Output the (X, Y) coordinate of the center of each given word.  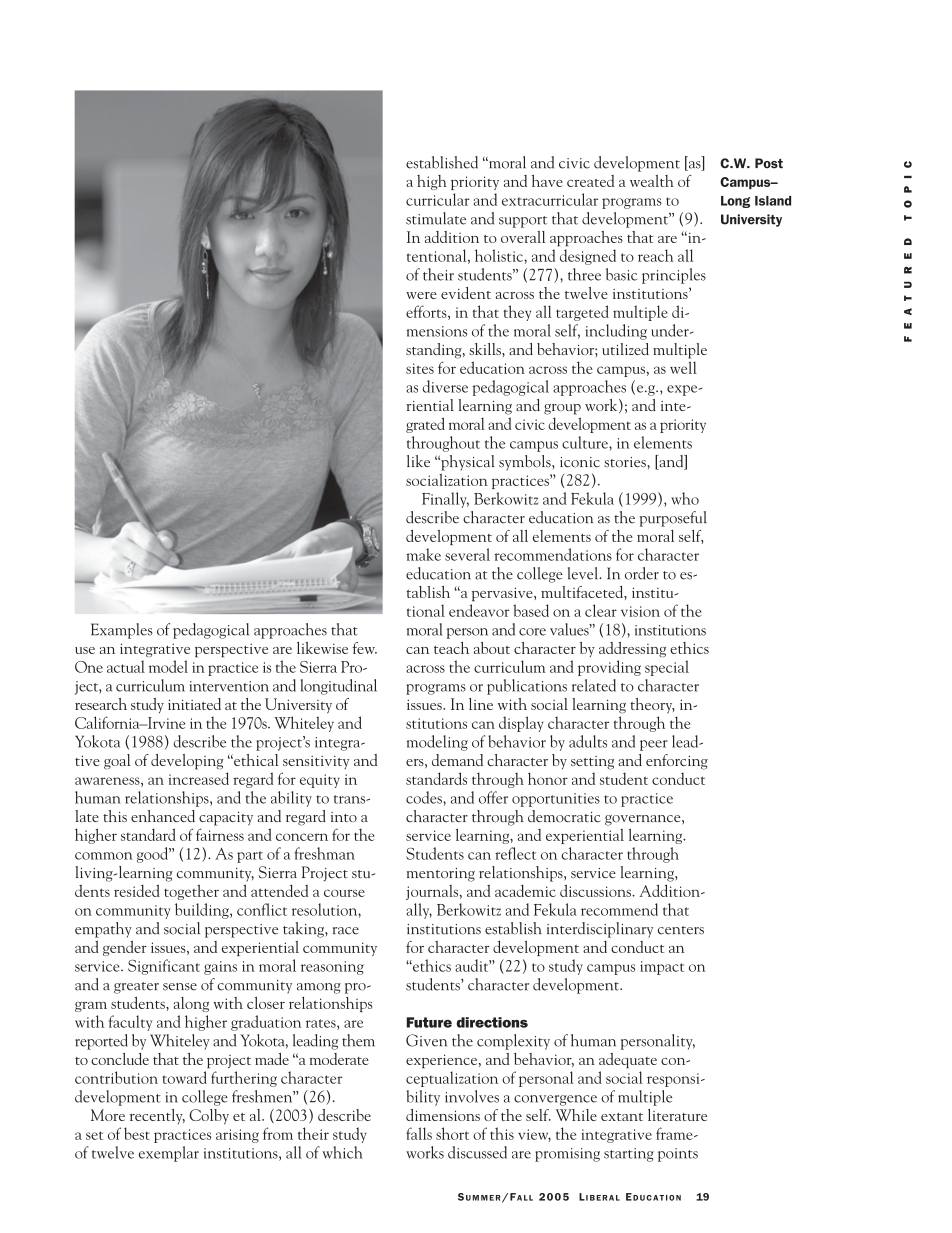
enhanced (163, 816)
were (421, 295)
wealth (652, 181)
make (423, 554)
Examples (121, 631)
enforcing (677, 762)
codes (425, 797)
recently (157, 1116)
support (523, 222)
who (685, 498)
